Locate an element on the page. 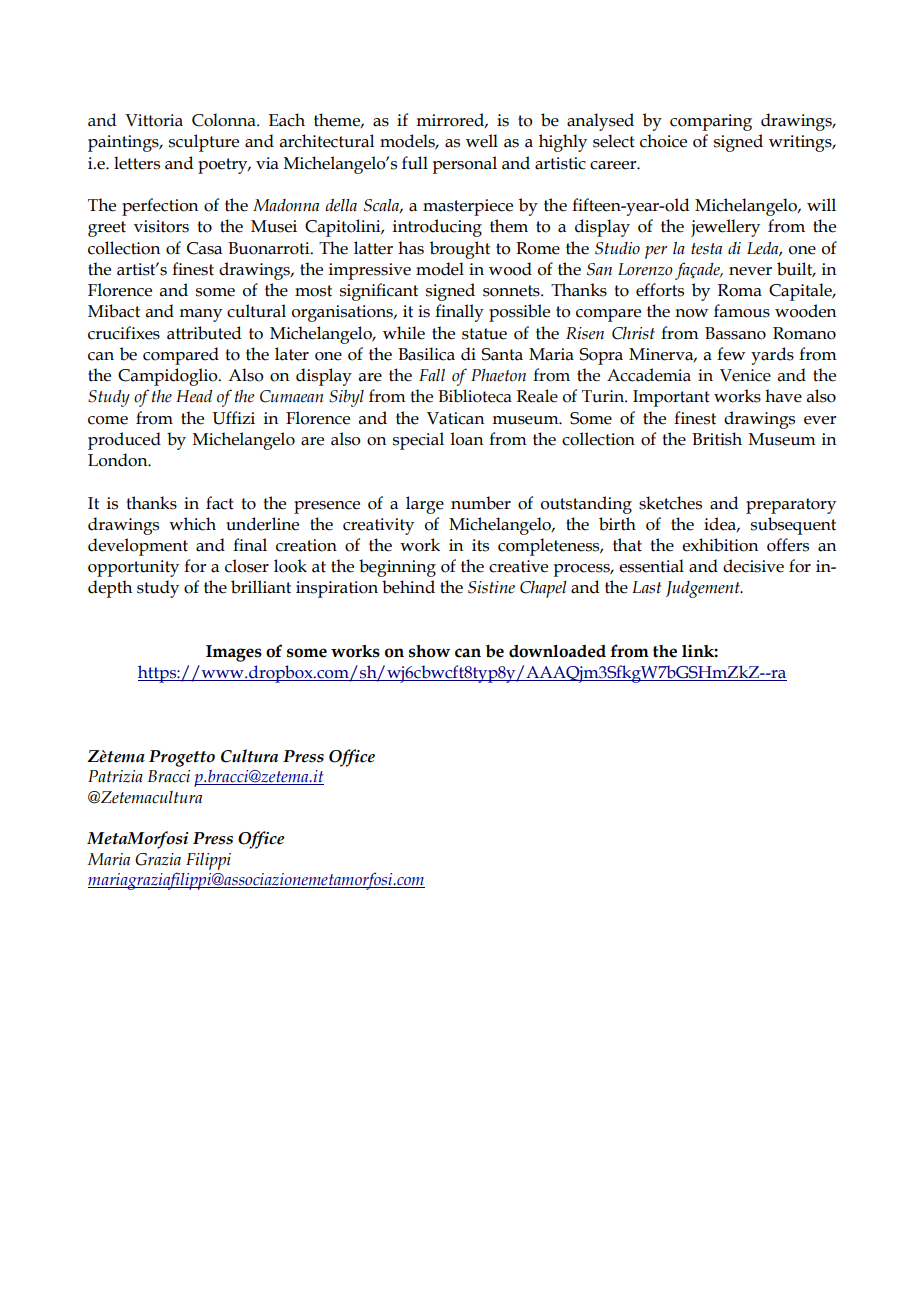 This document has width=924, height=1308. sonnets is located at coordinates (512, 291).
